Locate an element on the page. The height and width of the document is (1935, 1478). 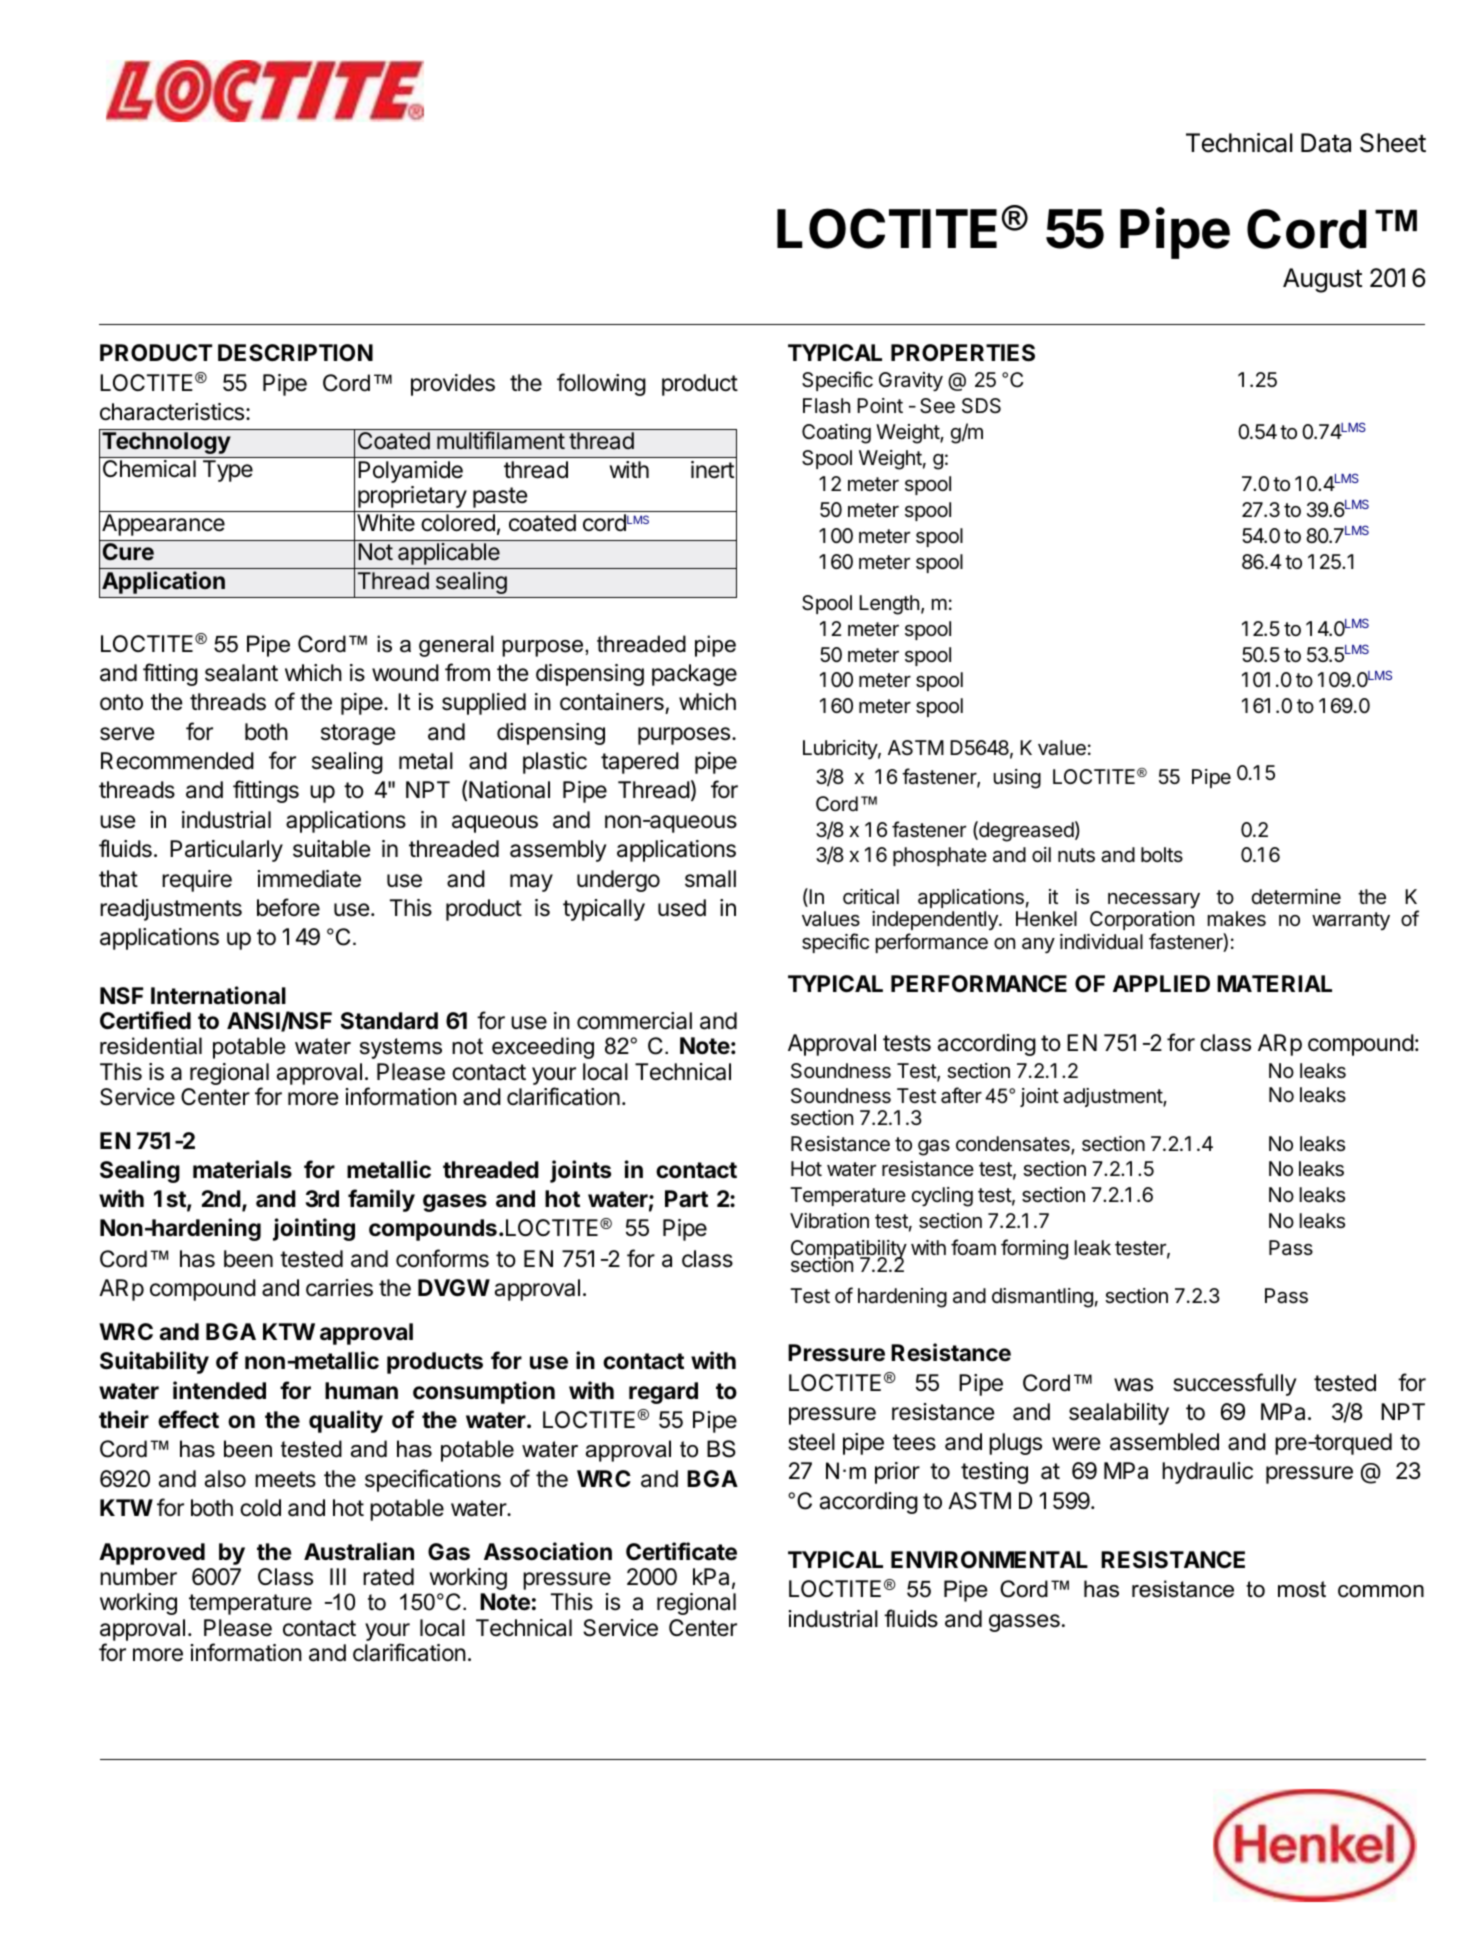
PROPERTIES is located at coordinates (963, 353).
